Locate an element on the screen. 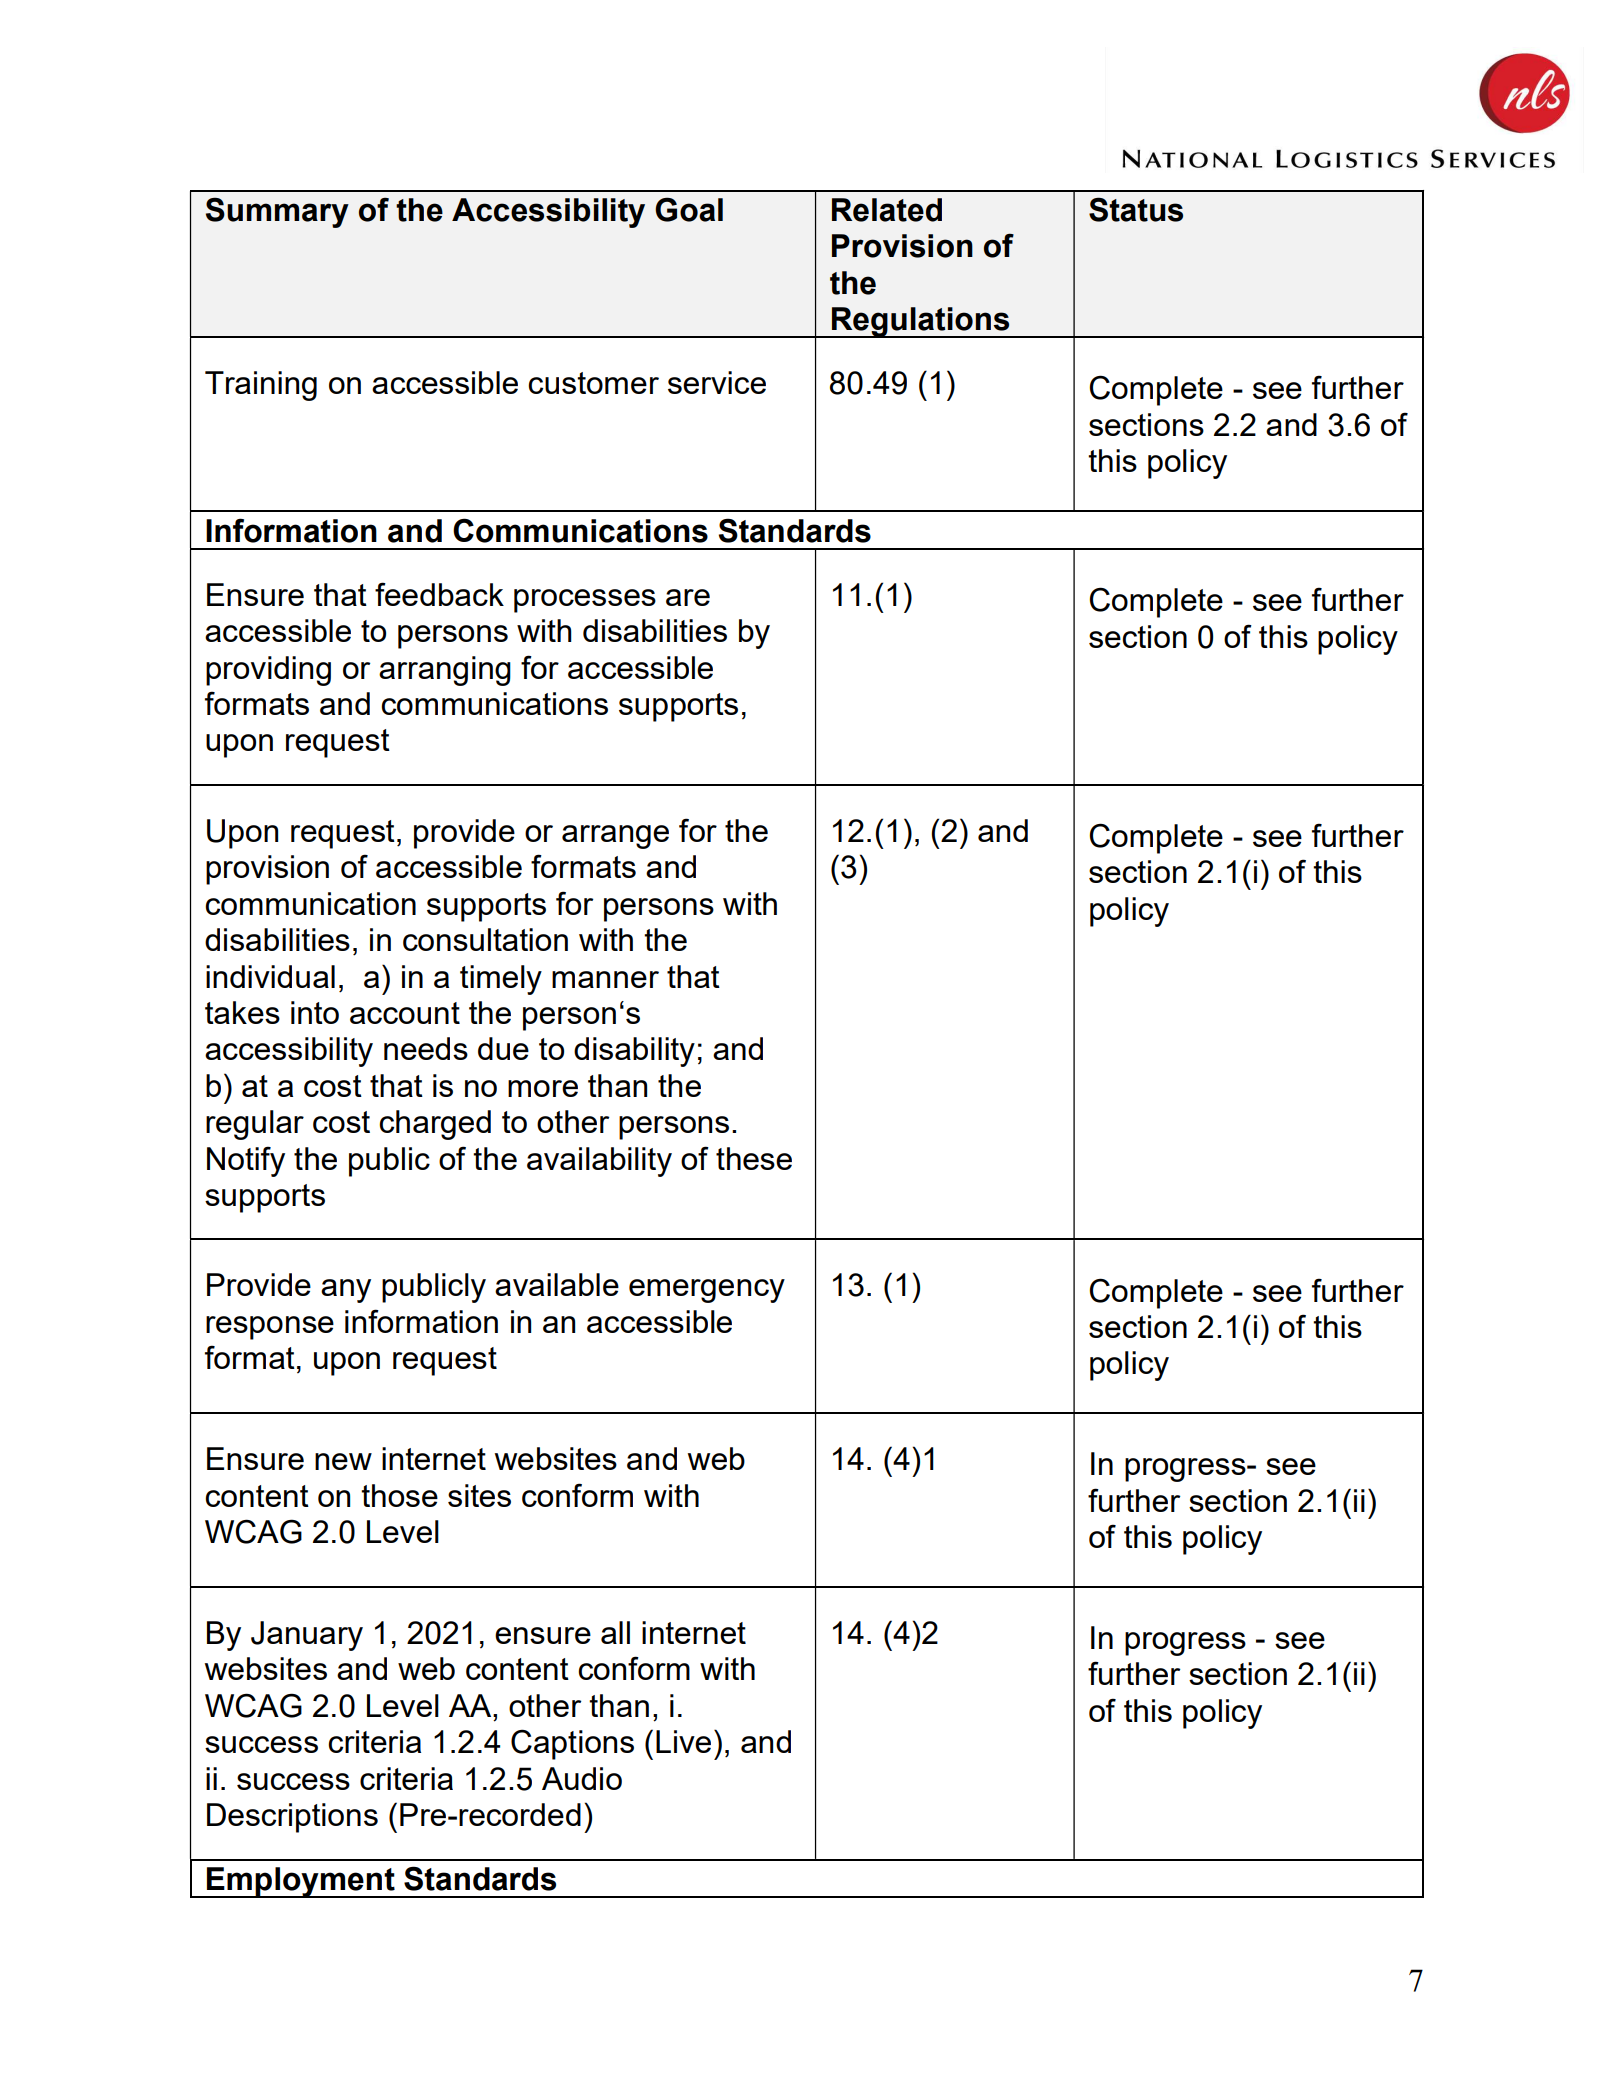 The height and width of the screenshot is (2089, 1614). these is located at coordinates (754, 1158).
